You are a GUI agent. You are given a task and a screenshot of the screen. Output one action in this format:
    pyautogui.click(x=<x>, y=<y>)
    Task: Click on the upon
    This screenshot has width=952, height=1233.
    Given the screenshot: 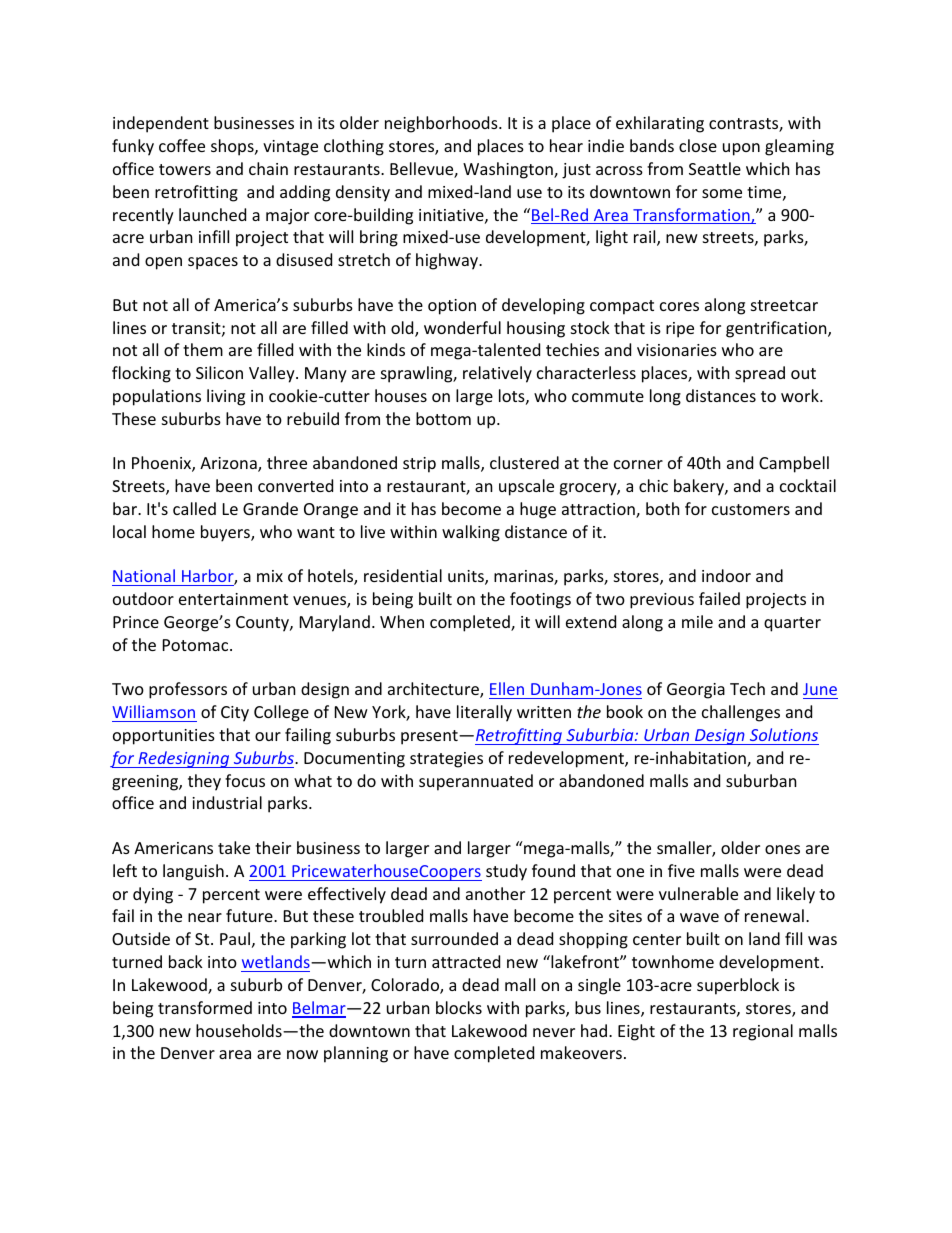 What is the action you would take?
    pyautogui.click(x=741, y=149)
